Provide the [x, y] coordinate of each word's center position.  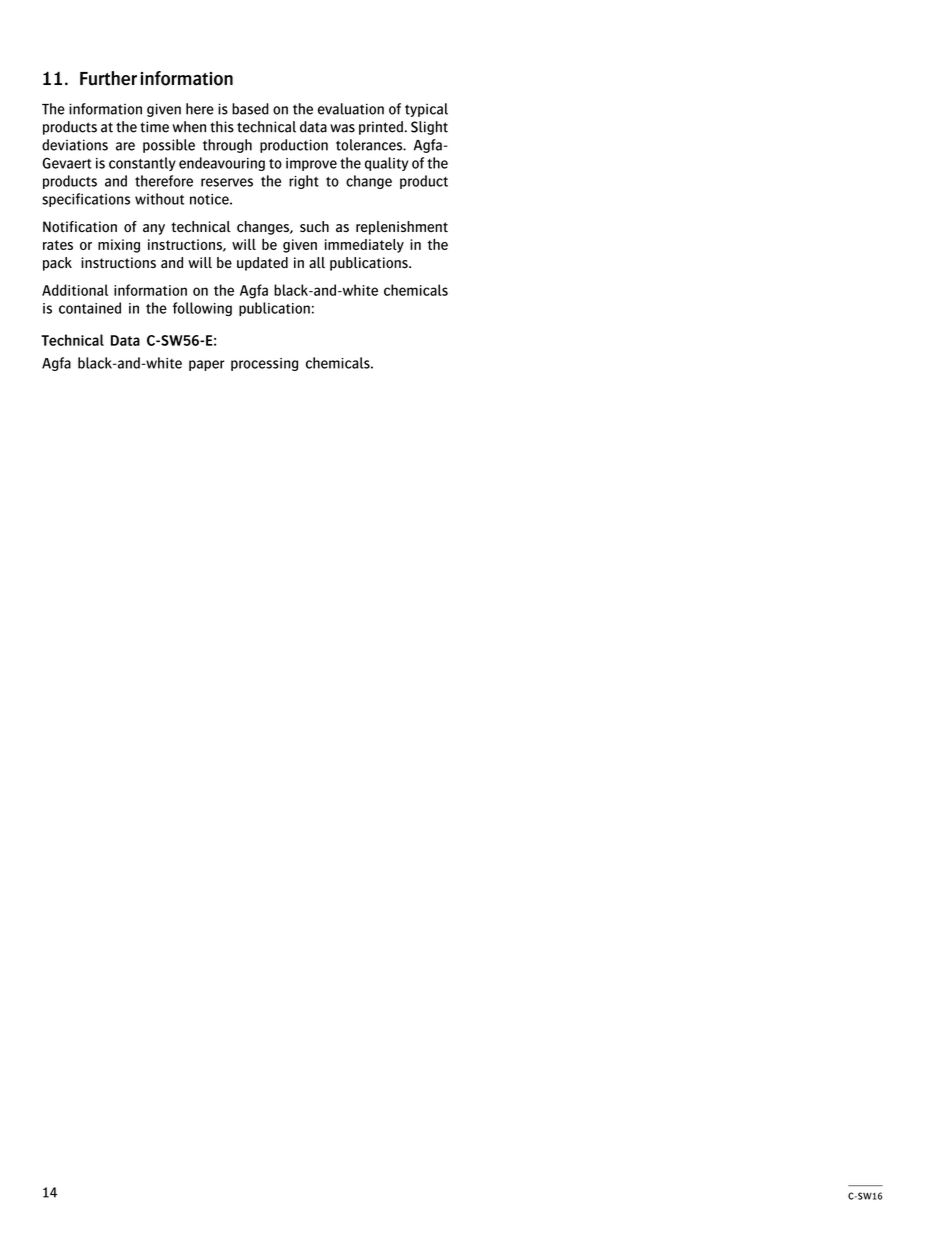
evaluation [351, 109]
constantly [142, 164]
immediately [364, 246]
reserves [227, 182]
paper [207, 365]
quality [386, 164]
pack [57, 264]
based [250, 109]
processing [264, 364]
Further [108, 78]
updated [262, 264]
